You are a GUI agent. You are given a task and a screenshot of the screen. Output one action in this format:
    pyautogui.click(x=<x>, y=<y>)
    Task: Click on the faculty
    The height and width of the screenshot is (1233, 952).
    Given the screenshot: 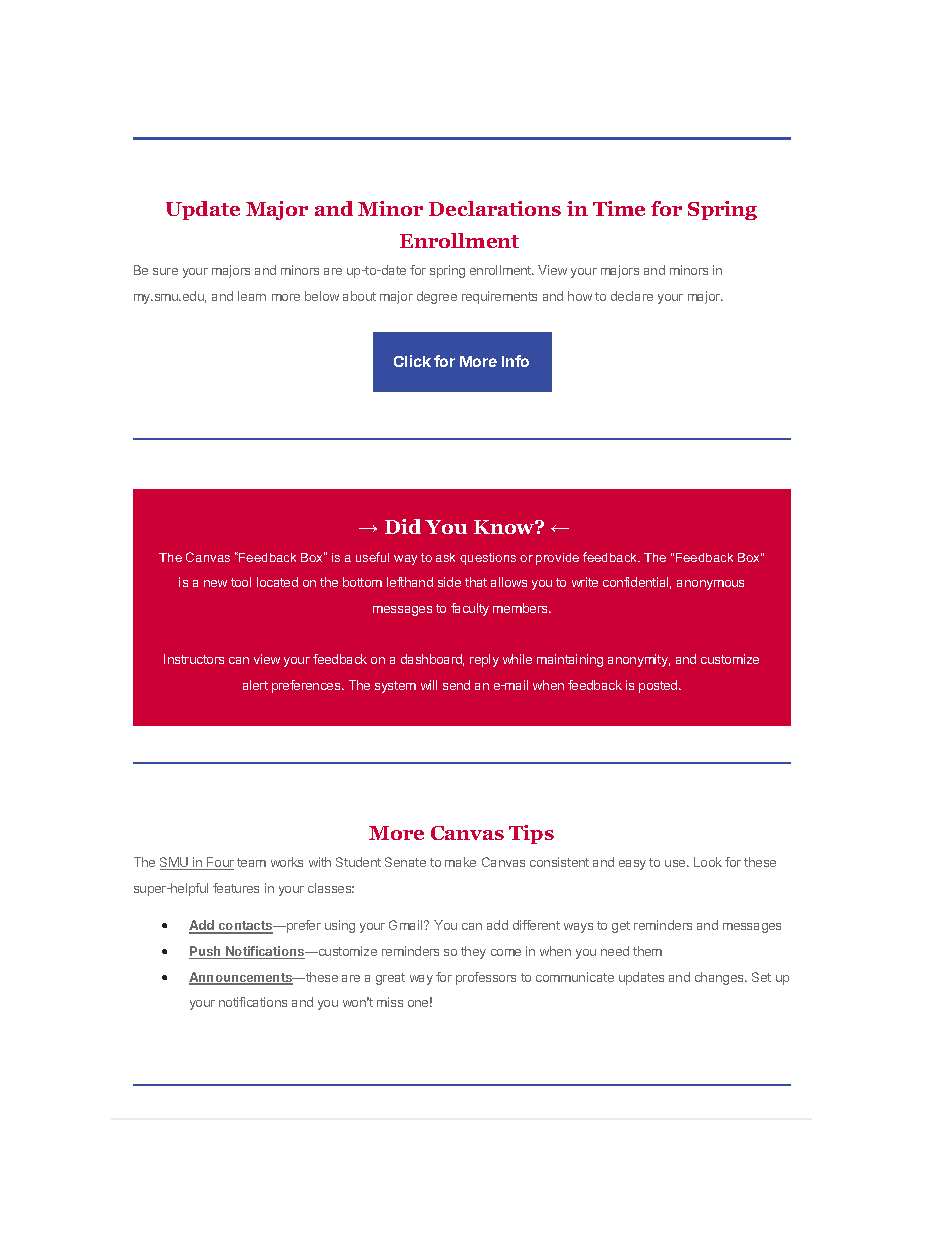 What is the action you would take?
    pyautogui.click(x=470, y=609)
